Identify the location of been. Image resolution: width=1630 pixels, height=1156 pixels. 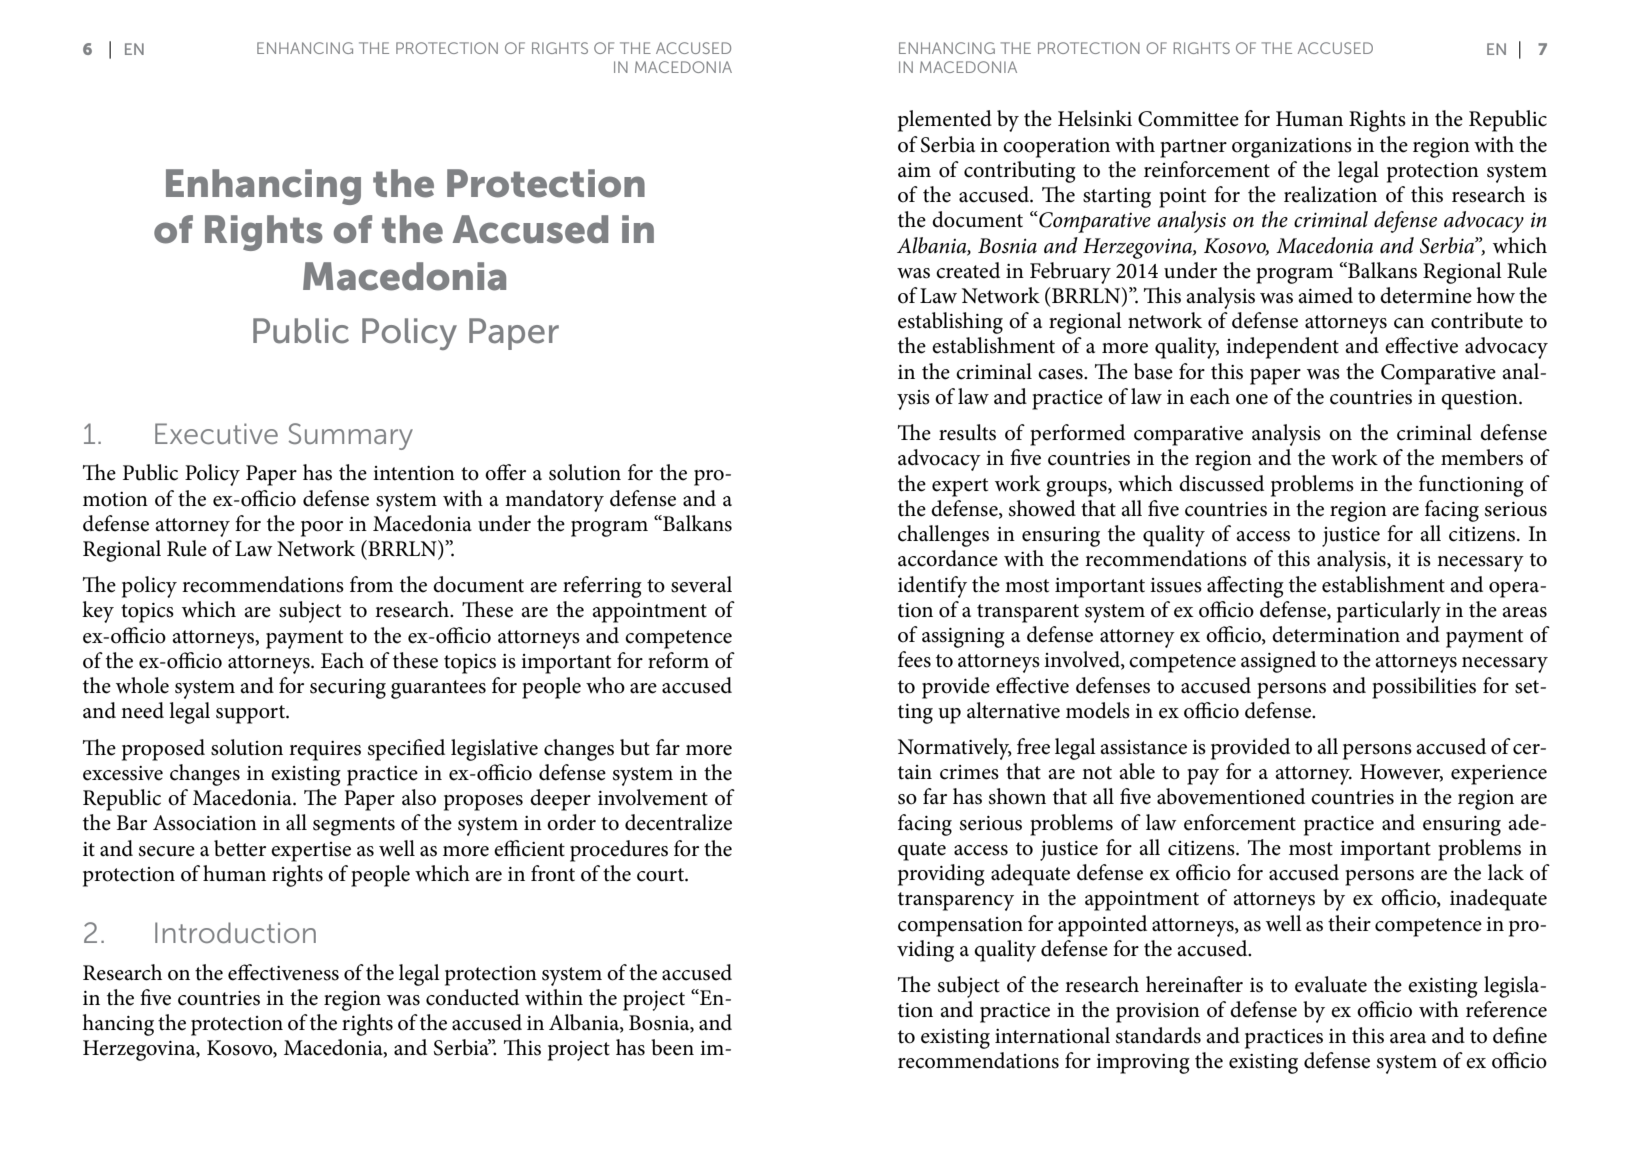
(672, 1047).
